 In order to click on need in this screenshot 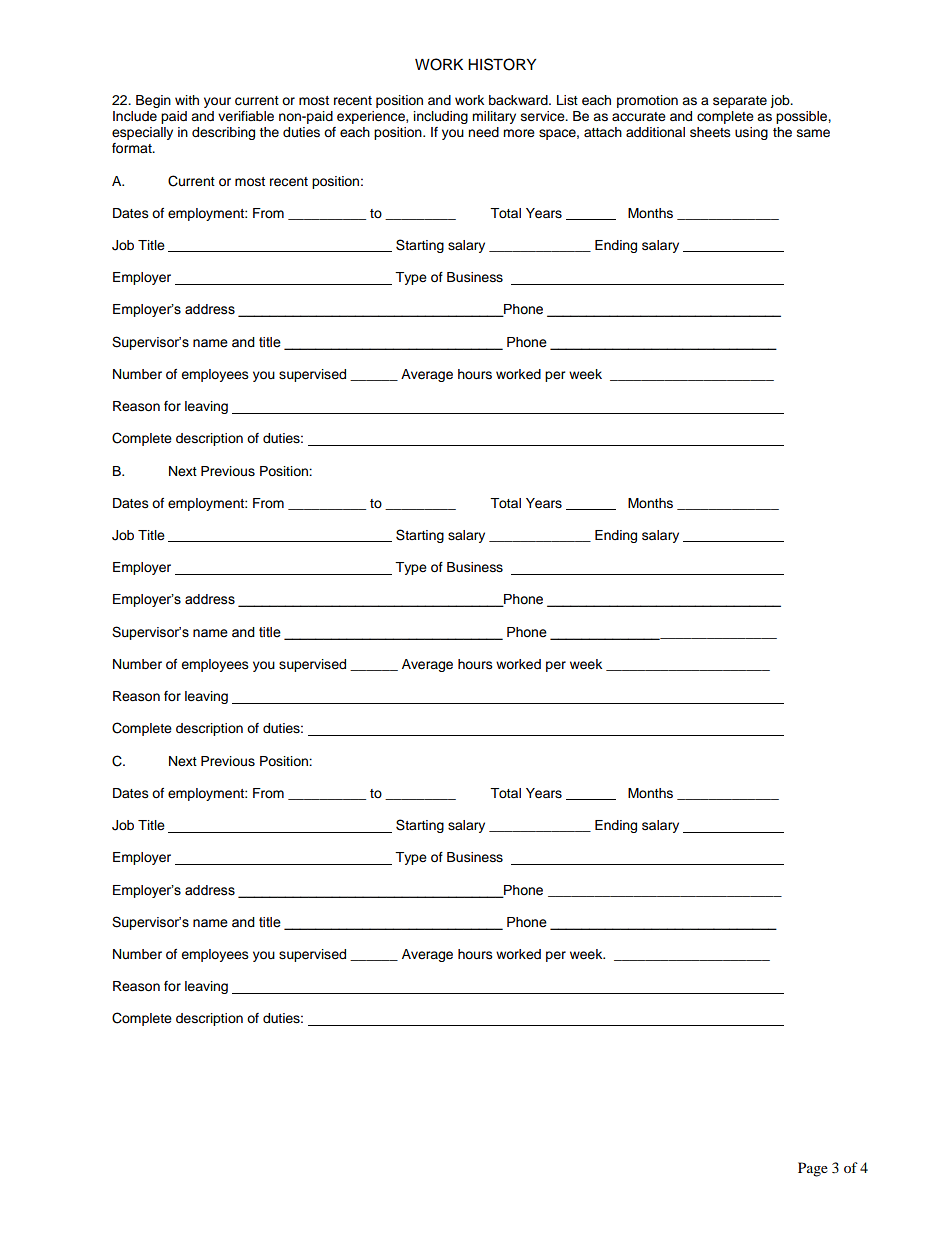, I will do `click(483, 132)`.
